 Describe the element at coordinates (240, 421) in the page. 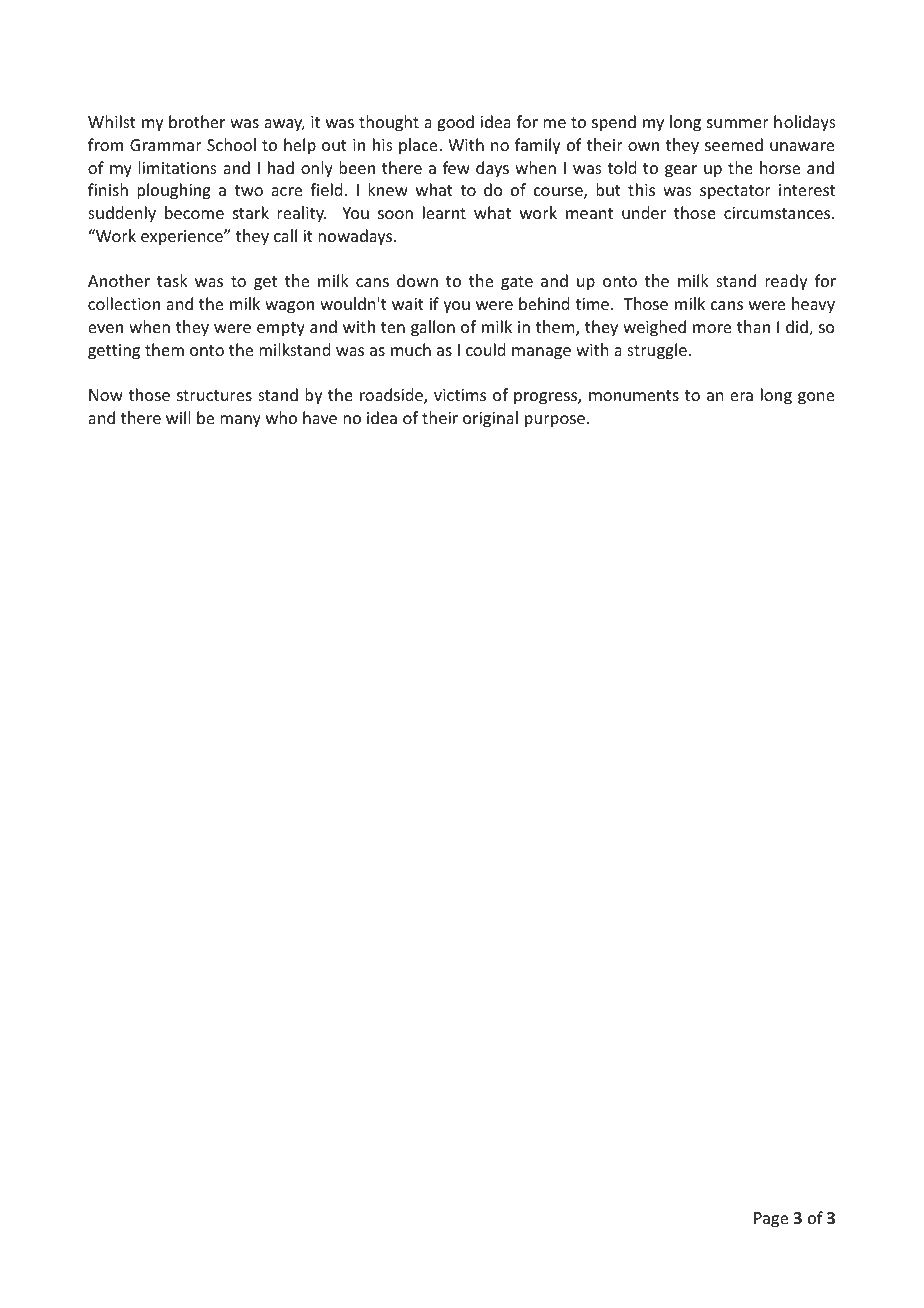

I see `many` at that location.
